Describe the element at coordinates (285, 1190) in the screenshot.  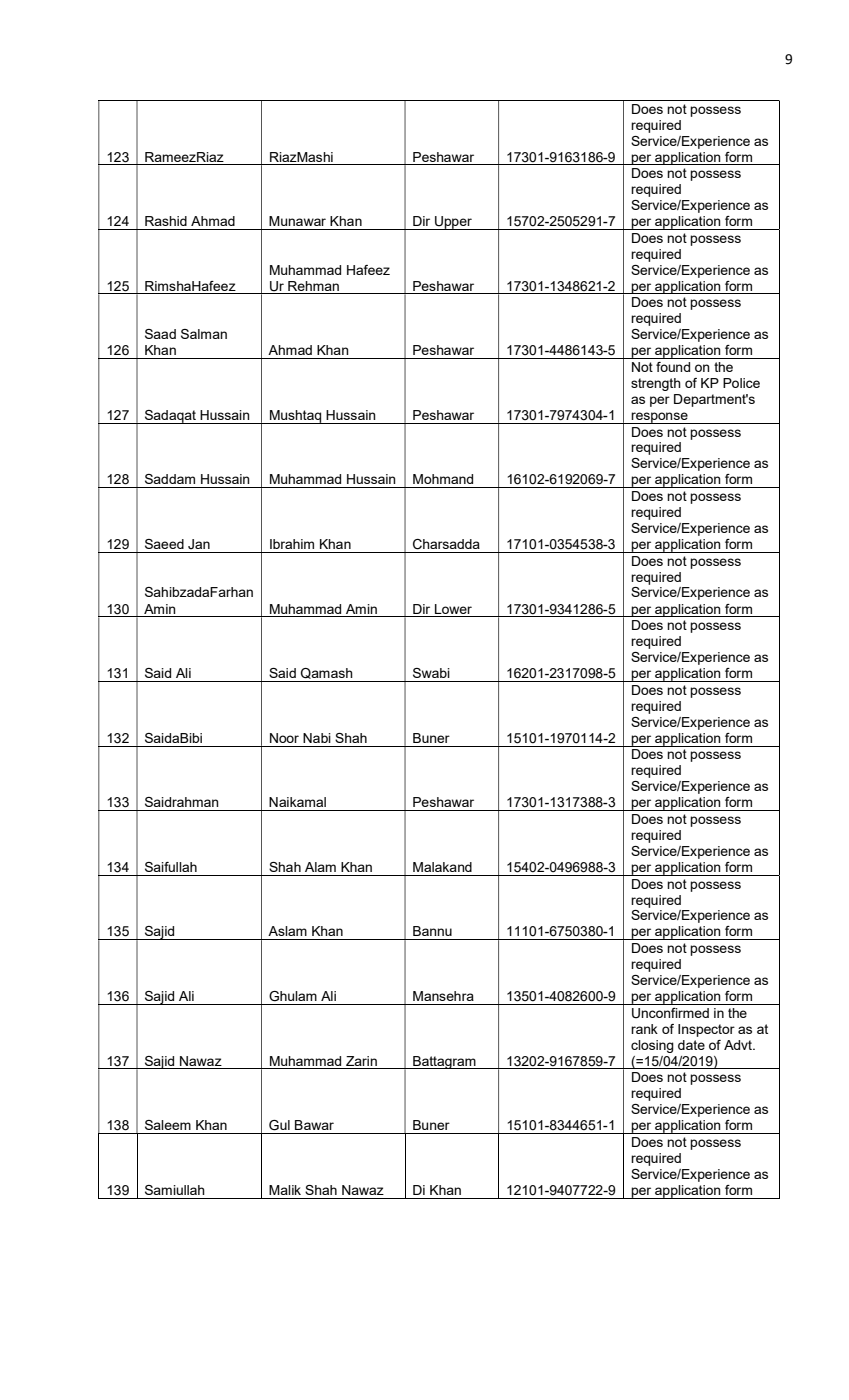
I see `Malik` at that location.
